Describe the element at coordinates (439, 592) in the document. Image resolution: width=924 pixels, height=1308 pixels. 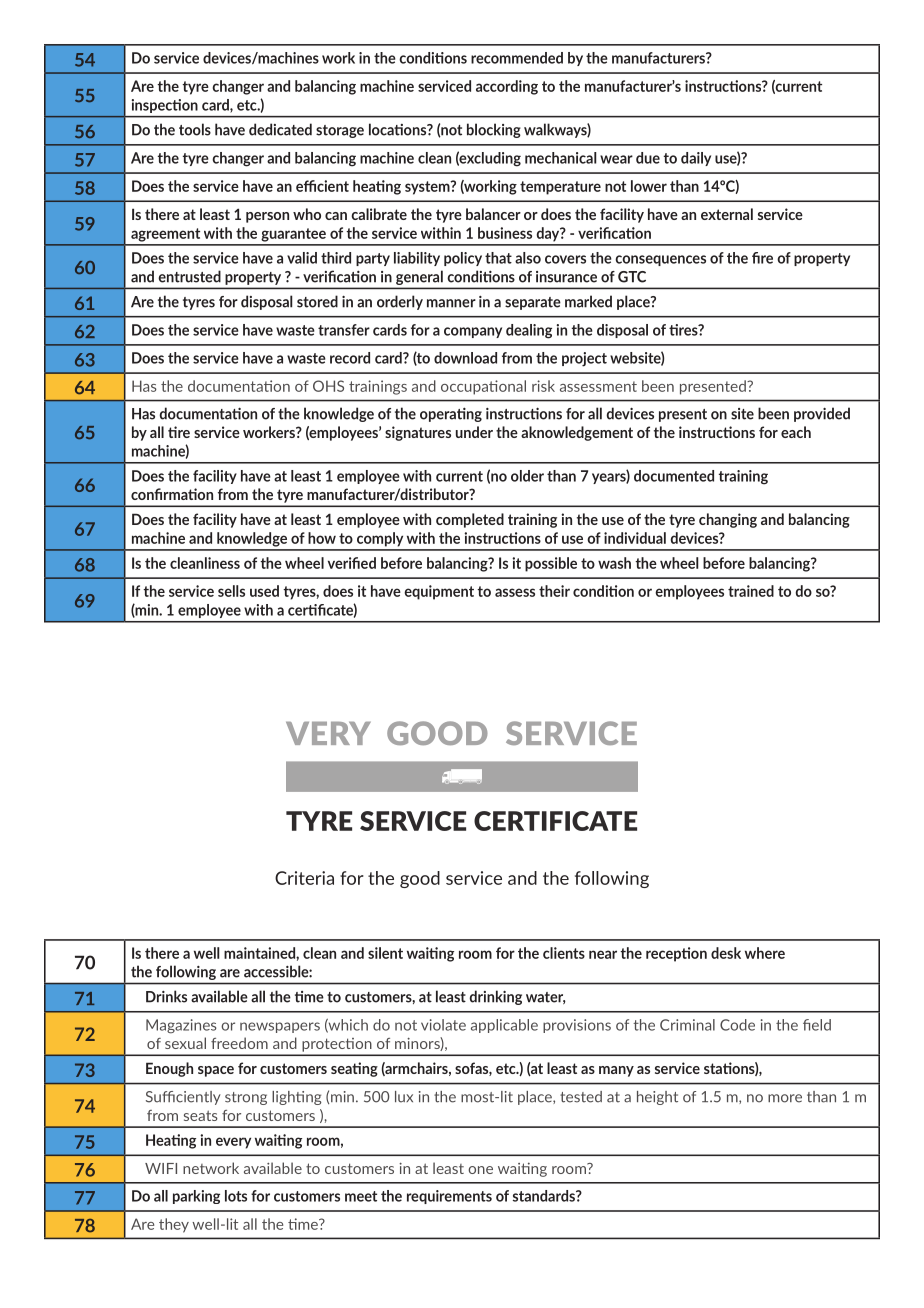
I see `equipment` at that location.
